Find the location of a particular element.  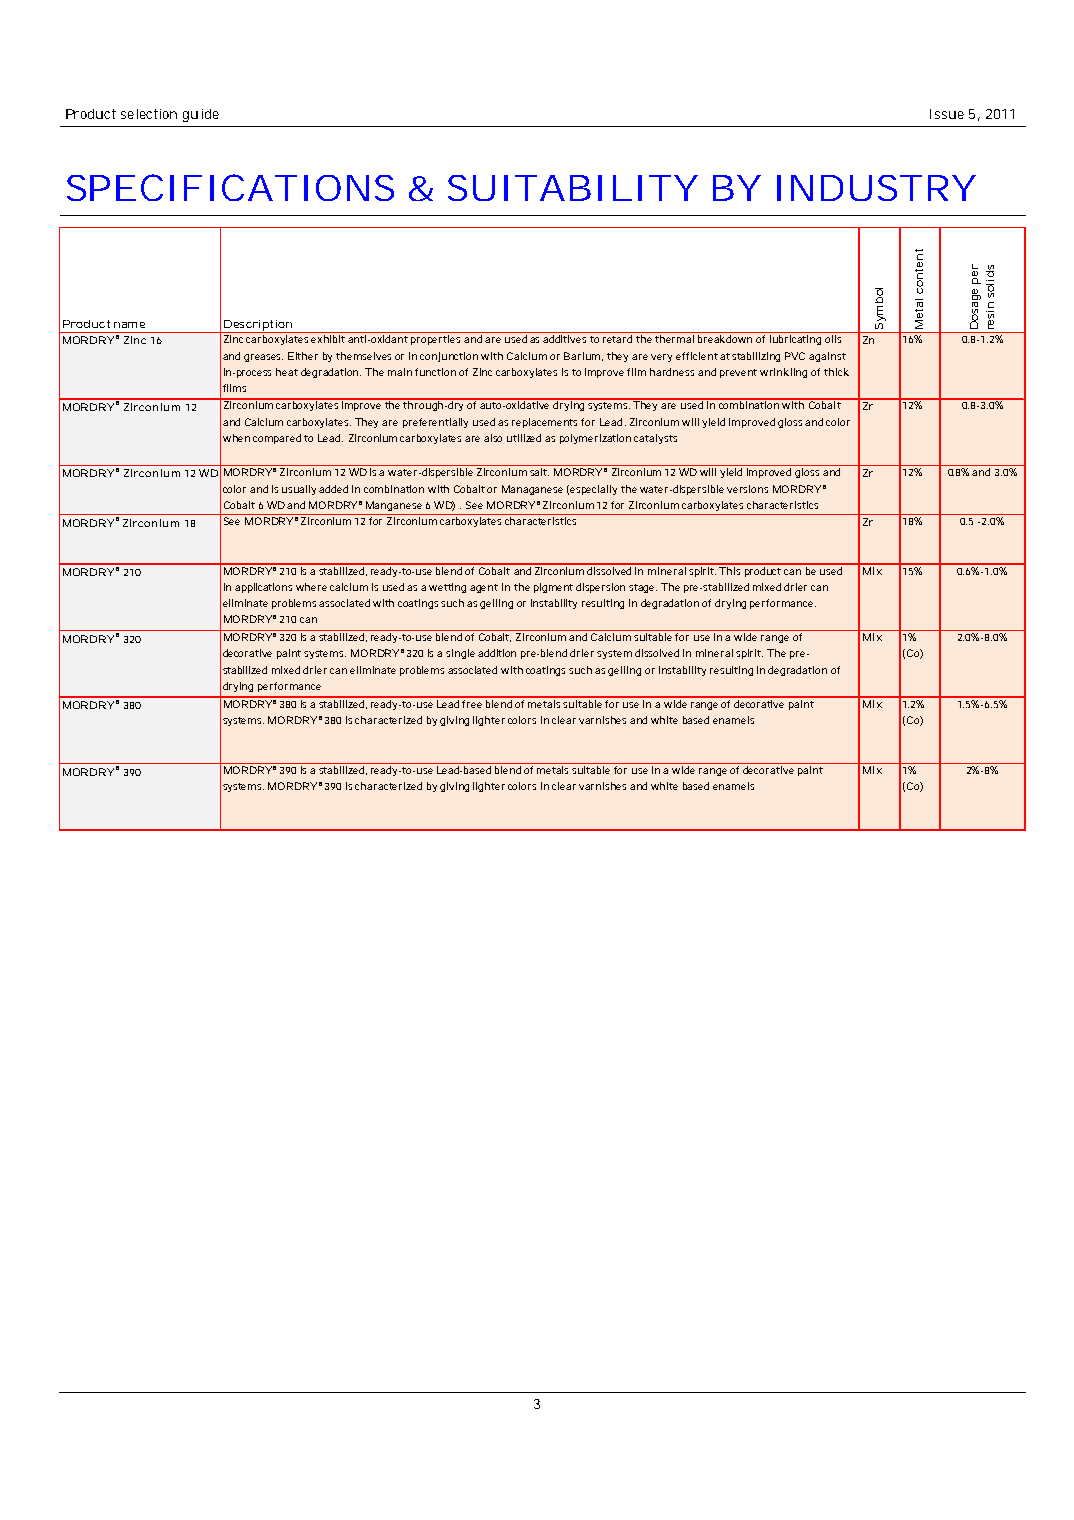

stage is located at coordinates (643, 588).
